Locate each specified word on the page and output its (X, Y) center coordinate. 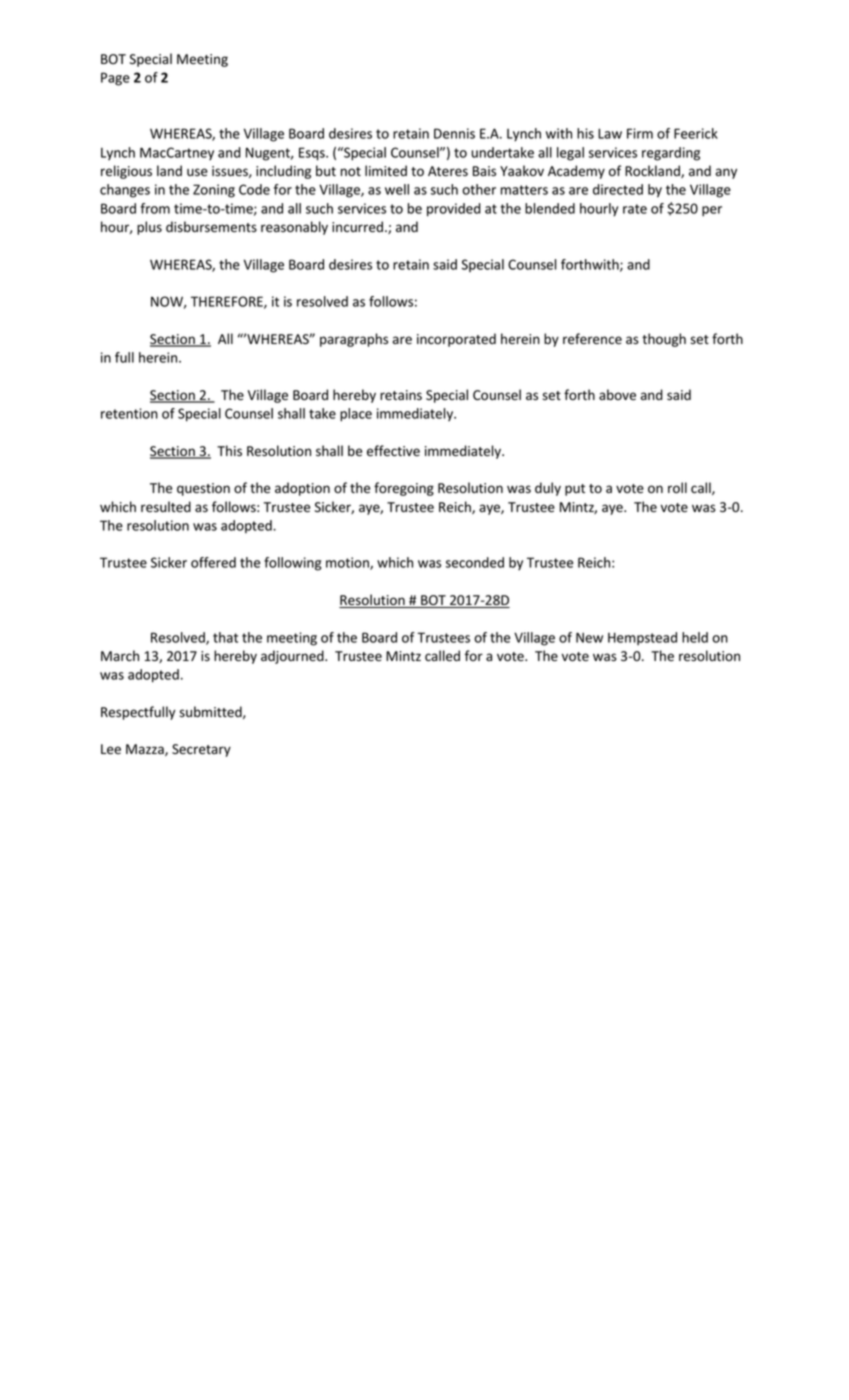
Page (115, 79)
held (695, 637)
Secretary (201, 750)
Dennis (454, 133)
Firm (640, 133)
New (589, 637)
